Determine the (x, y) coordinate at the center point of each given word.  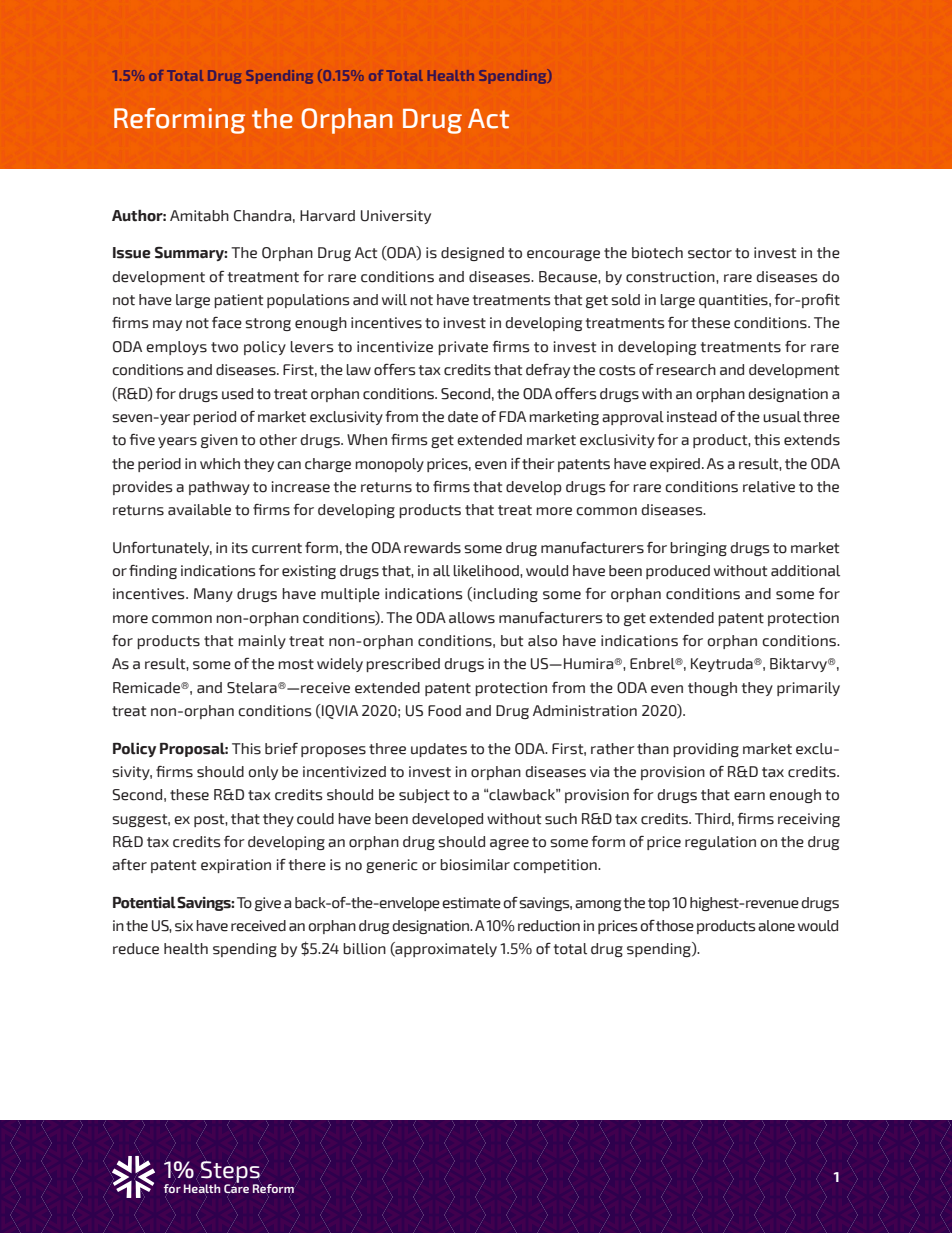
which (220, 464)
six (184, 926)
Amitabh (199, 216)
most (296, 664)
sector (710, 253)
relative (769, 487)
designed (472, 254)
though (712, 689)
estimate (471, 903)
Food (444, 711)
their (538, 464)
